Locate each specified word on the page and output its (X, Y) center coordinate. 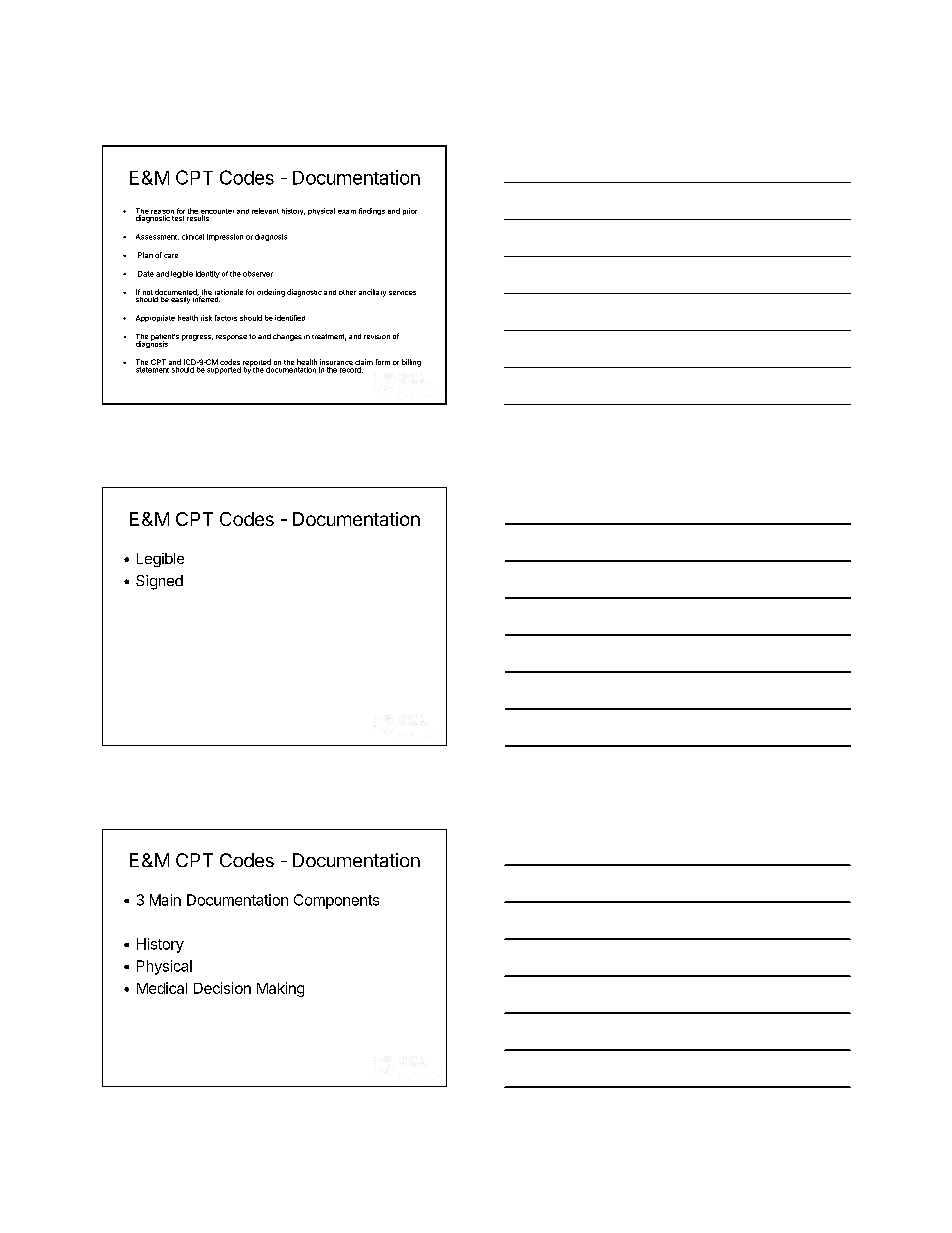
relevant (265, 211)
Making (280, 989)
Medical (162, 988)
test (178, 218)
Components (336, 901)
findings (372, 211)
